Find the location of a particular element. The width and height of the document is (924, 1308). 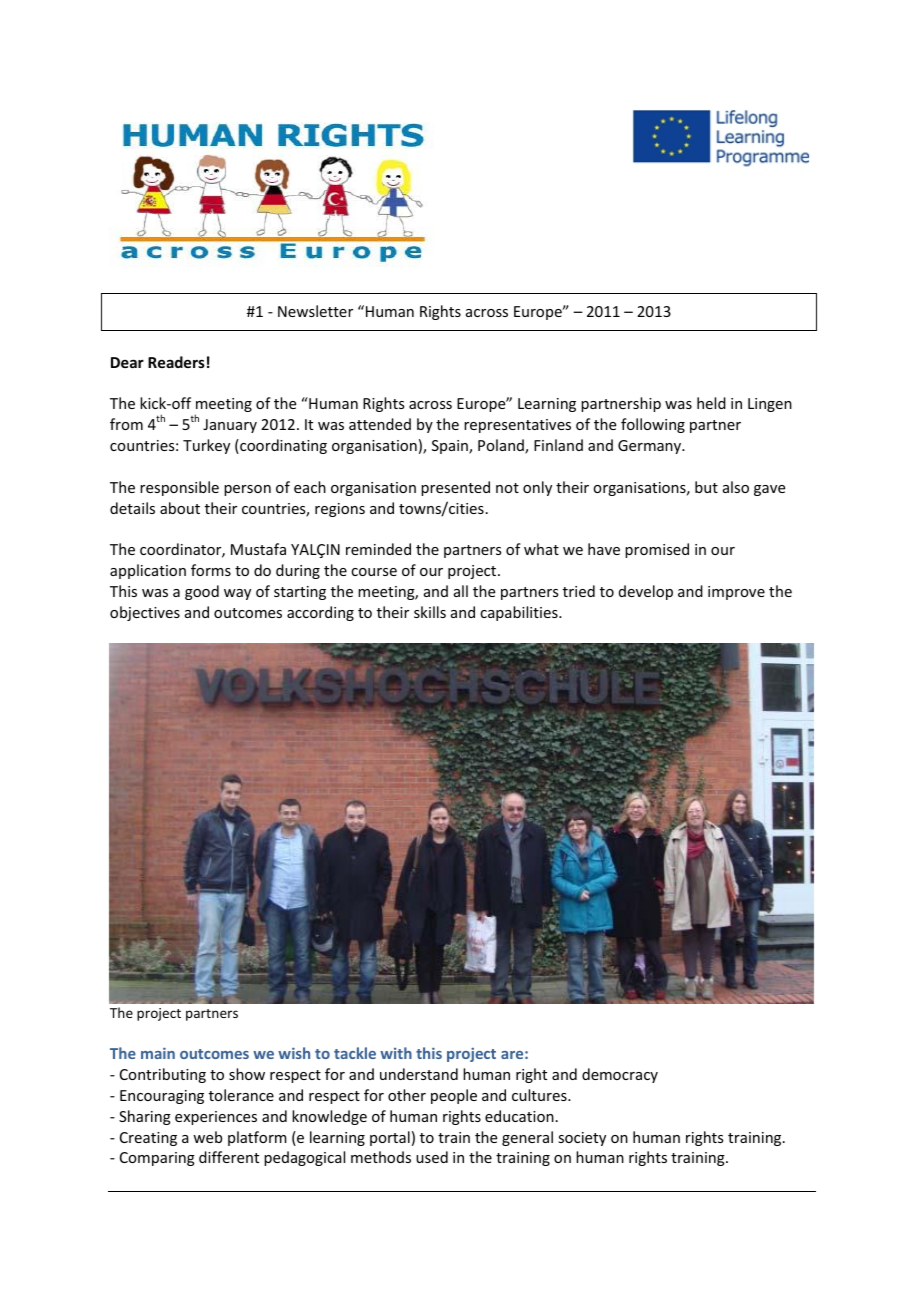

web is located at coordinates (207, 1137).
